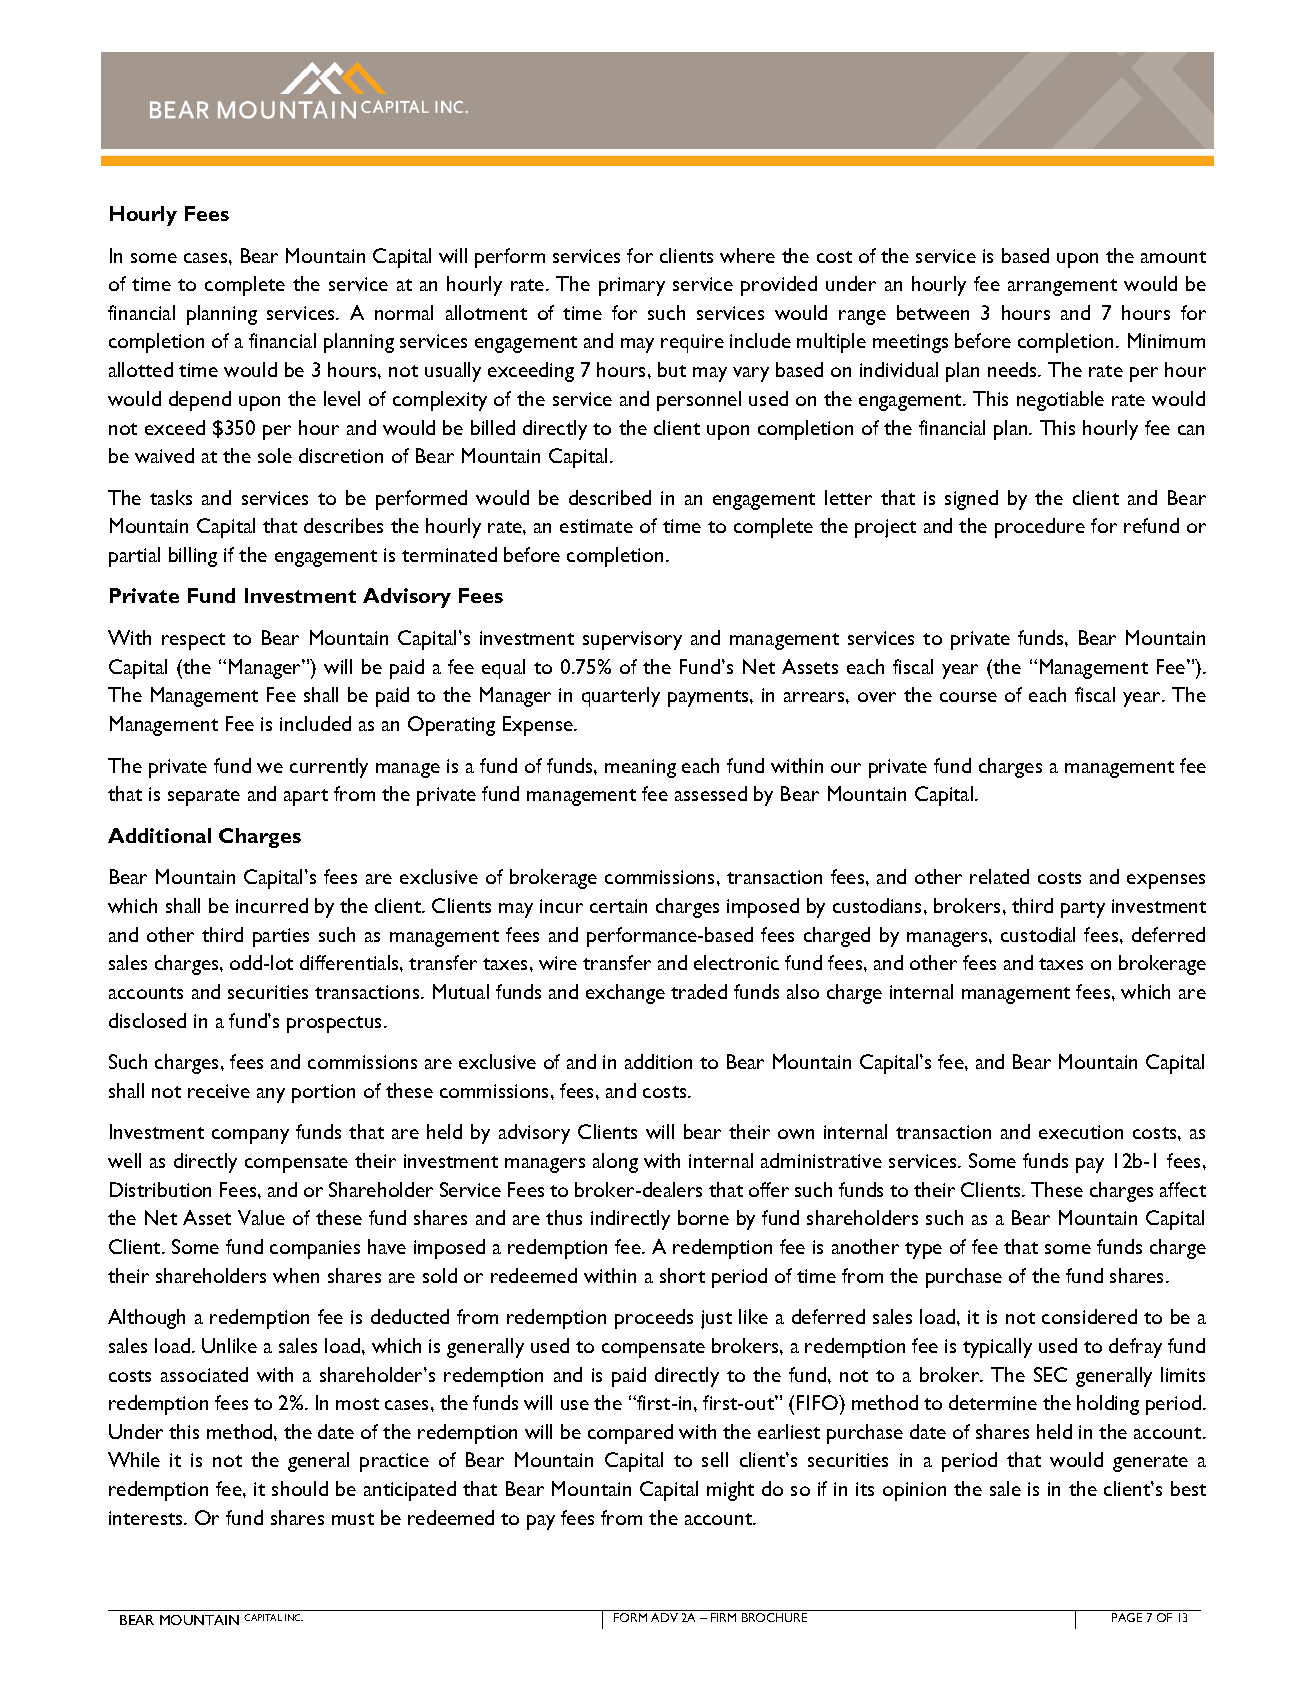  What do you see at coordinates (404, 312) in the image?
I see `normal` at bounding box center [404, 312].
